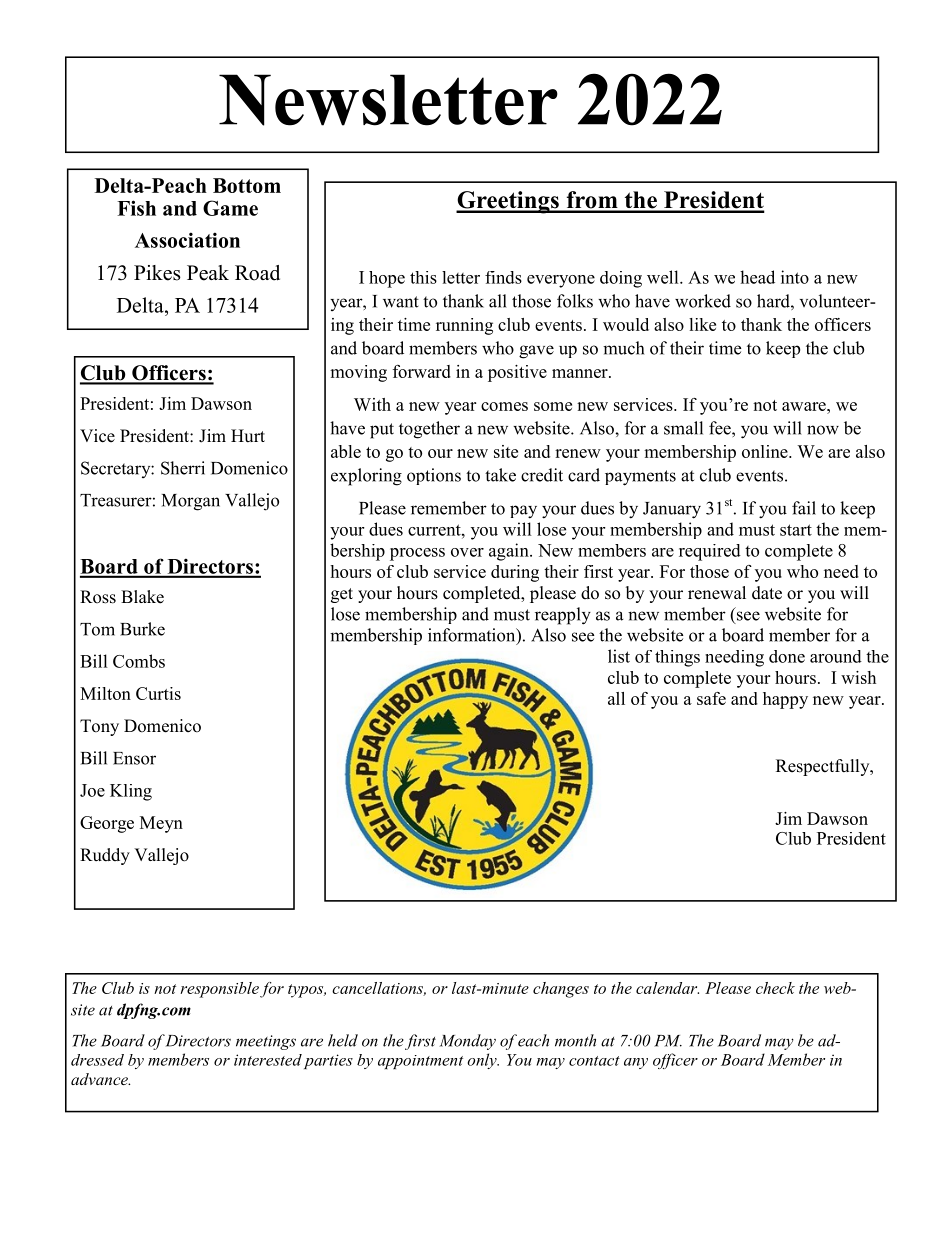  Describe the element at coordinates (266, 1042) in the screenshot. I see `meetings` at that location.
